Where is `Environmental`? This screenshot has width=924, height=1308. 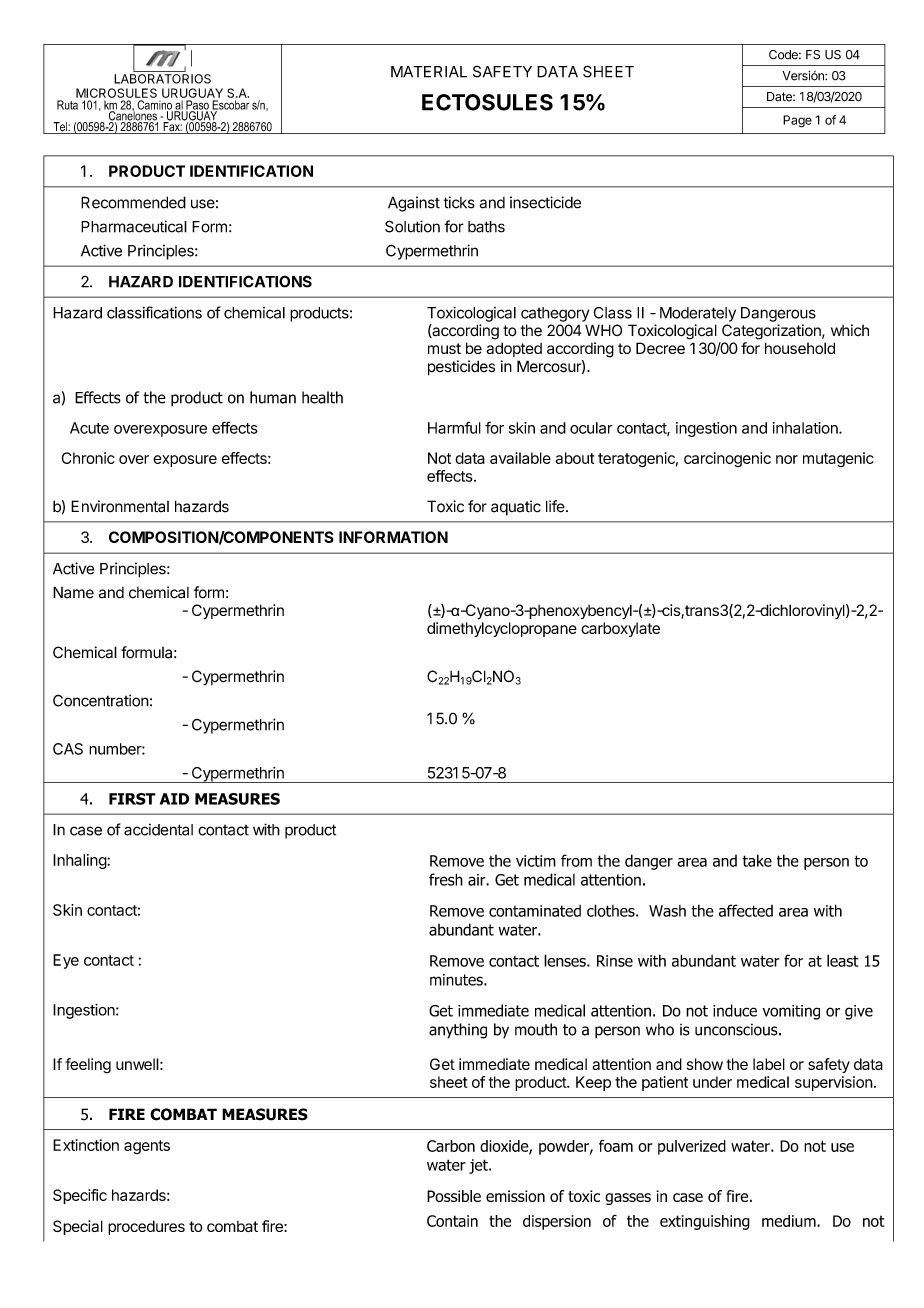
Environmental is located at coordinates (120, 506).
